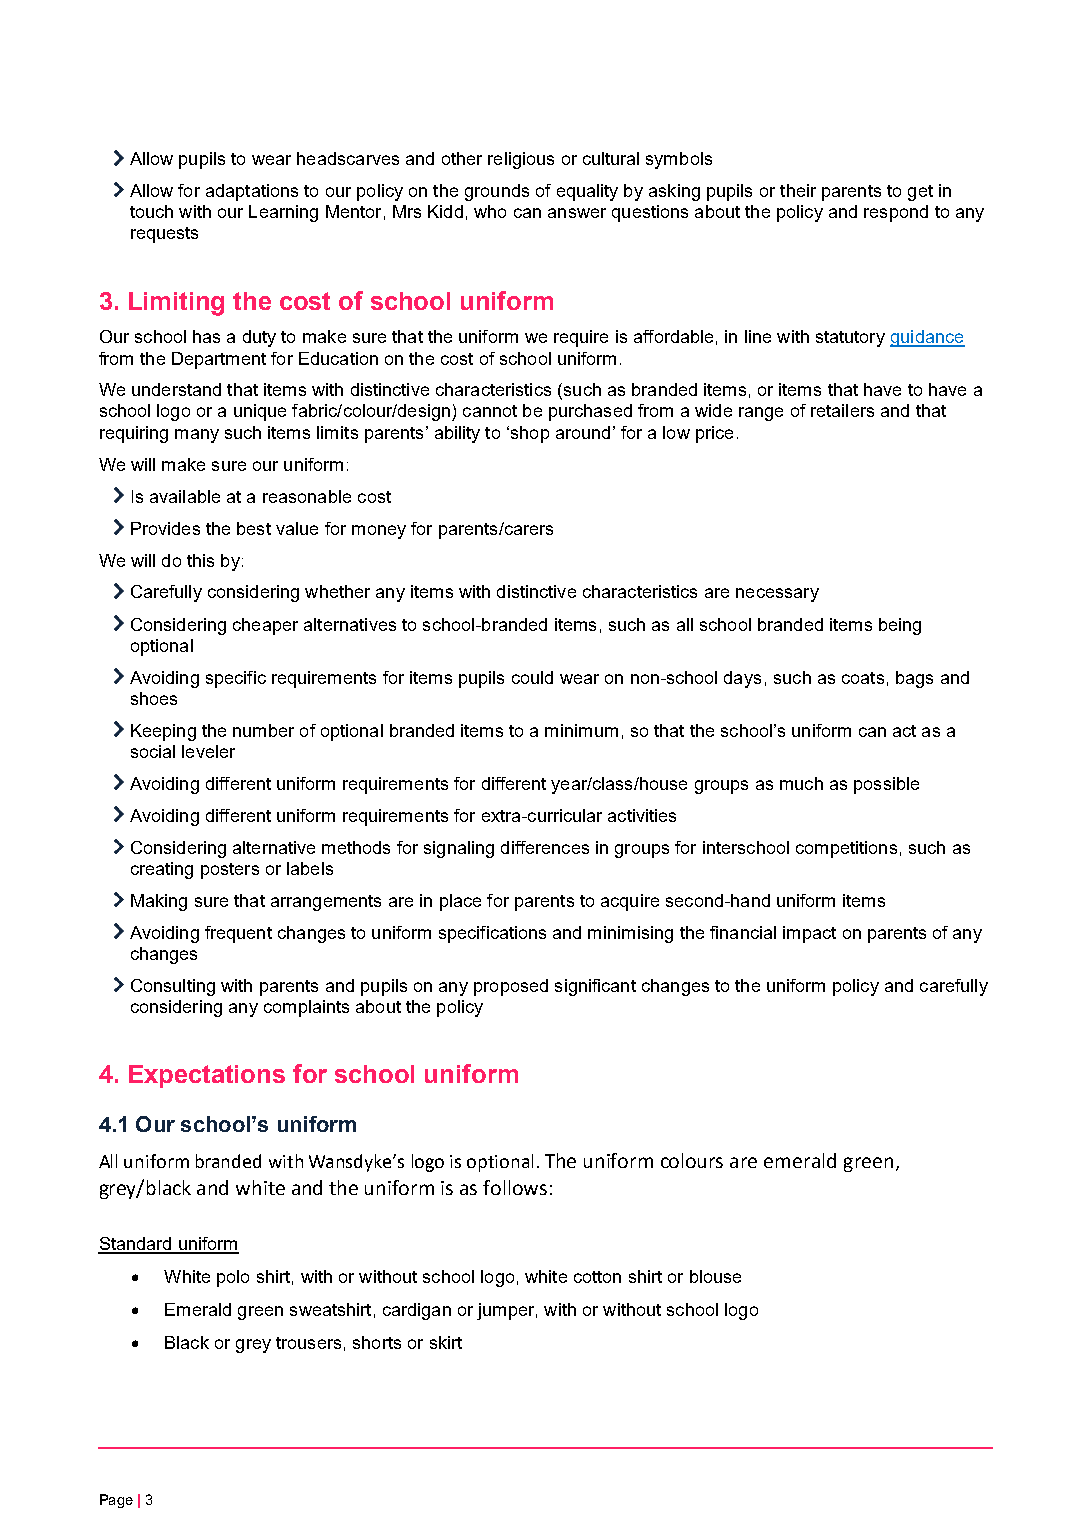  Describe the element at coordinates (197, 436) in the screenshot. I see `many` at that location.
